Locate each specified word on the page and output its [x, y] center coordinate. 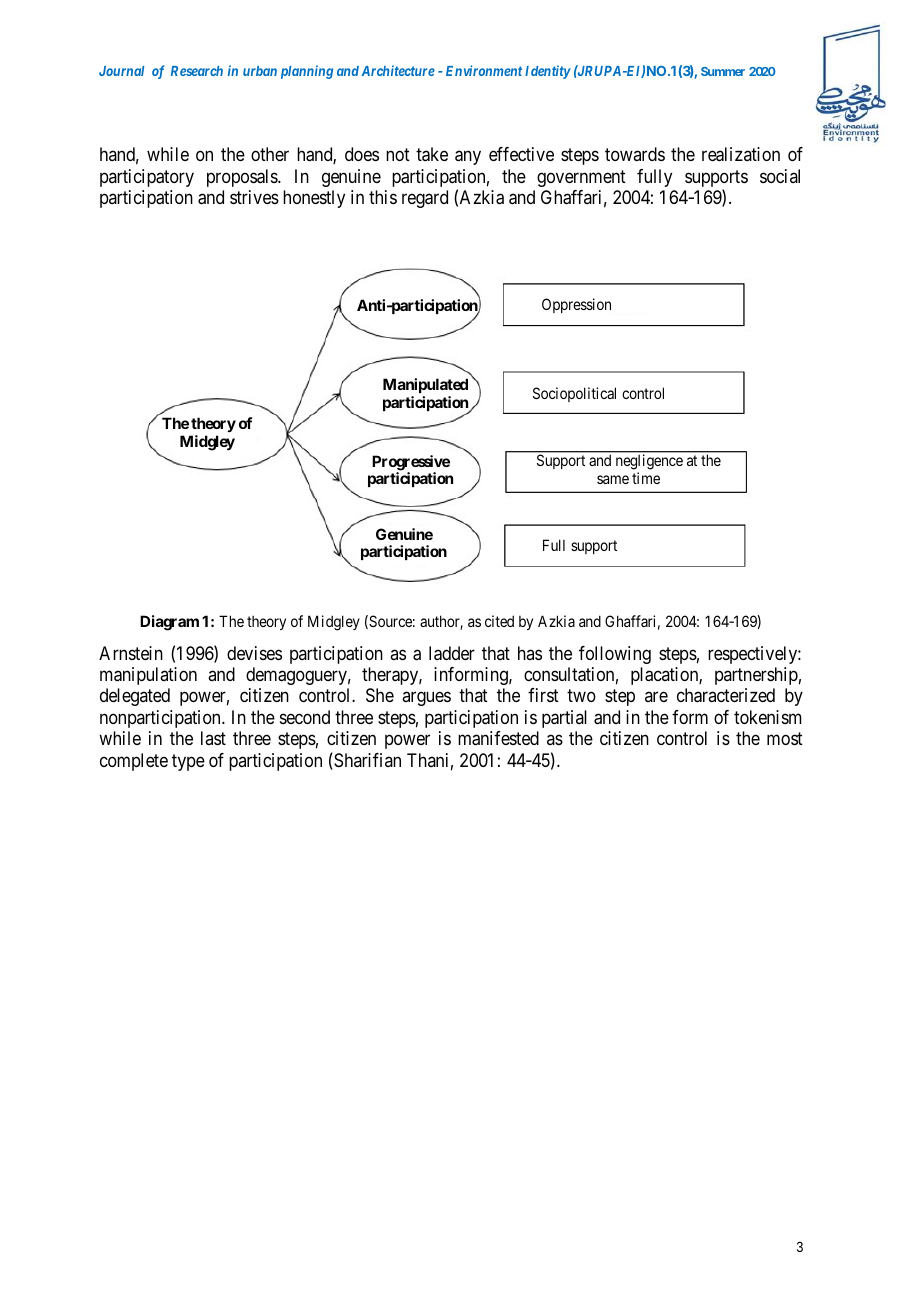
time [646, 478]
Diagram [169, 623]
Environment [484, 70]
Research [197, 71]
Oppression [576, 305]
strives [254, 197]
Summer [723, 71]
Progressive [411, 464]
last [213, 738]
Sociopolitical [574, 394]
